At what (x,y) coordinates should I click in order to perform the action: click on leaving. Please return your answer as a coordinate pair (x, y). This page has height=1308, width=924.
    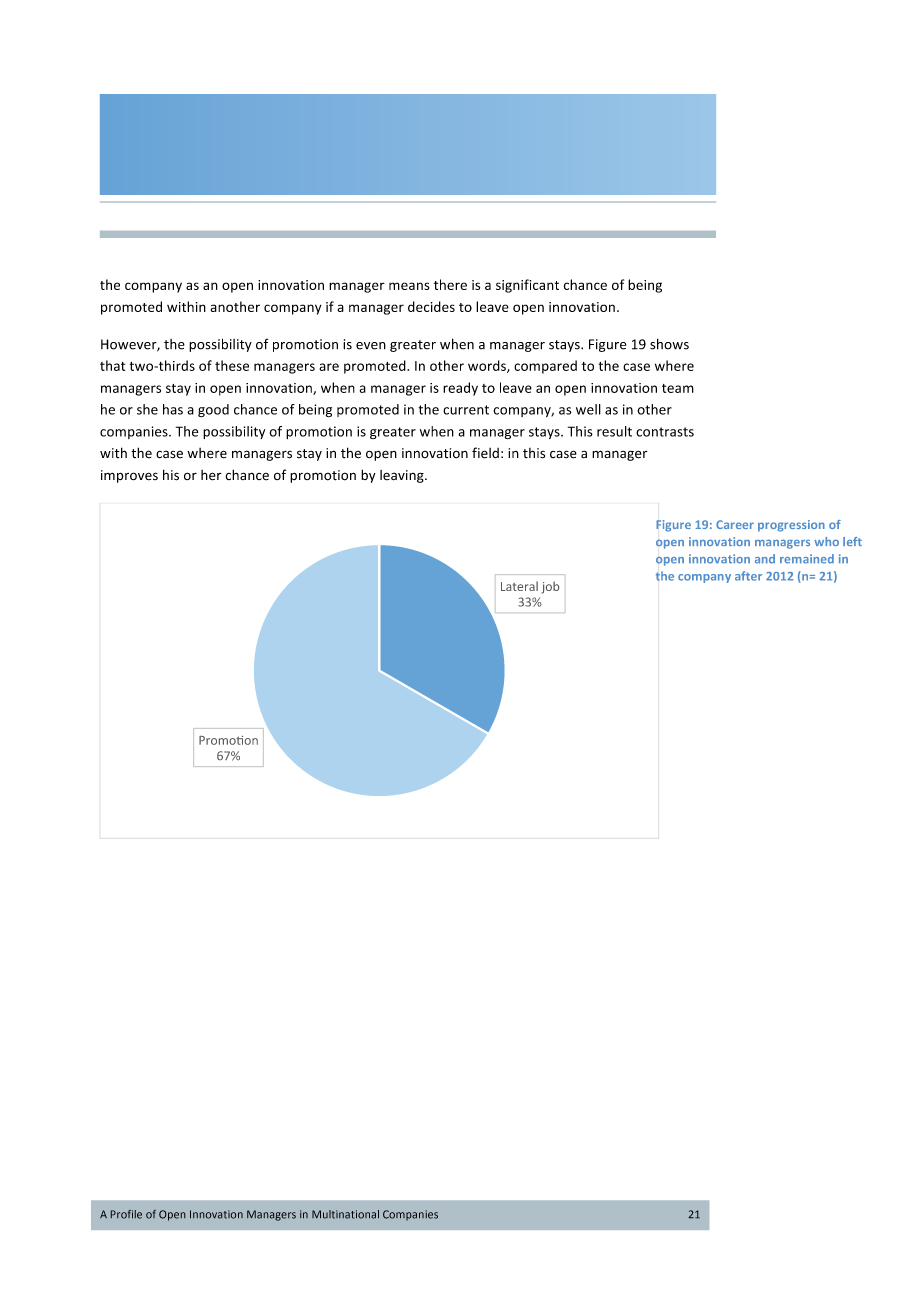
    Looking at the image, I should click on (403, 476).
